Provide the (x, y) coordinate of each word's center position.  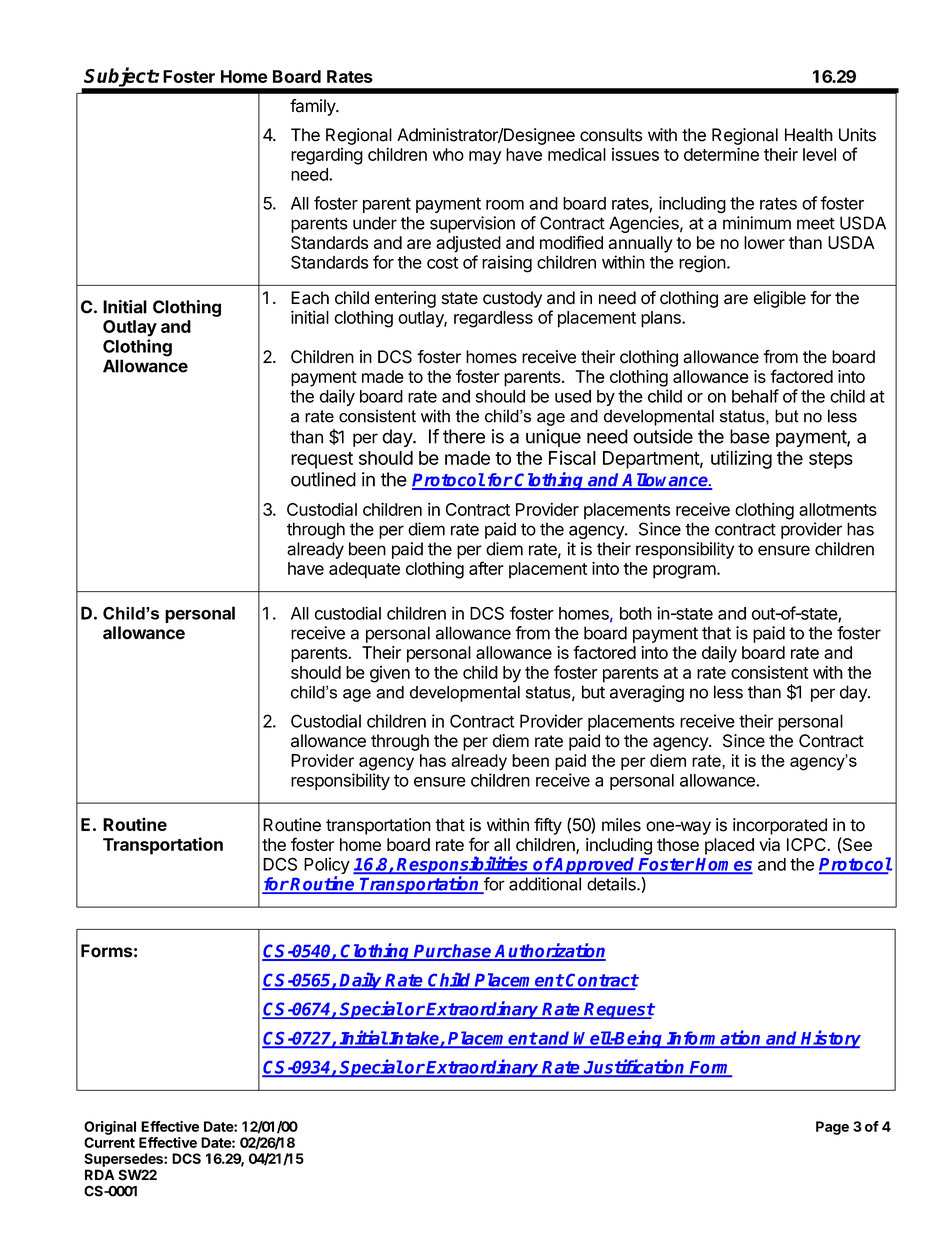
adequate (364, 570)
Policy (327, 867)
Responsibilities (463, 866)
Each (310, 298)
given (390, 674)
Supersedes (124, 1160)
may (485, 158)
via (769, 844)
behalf (755, 396)
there (464, 436)
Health (809, 135)
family (313, 107)
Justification (634, 1067)
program (684, 572)
